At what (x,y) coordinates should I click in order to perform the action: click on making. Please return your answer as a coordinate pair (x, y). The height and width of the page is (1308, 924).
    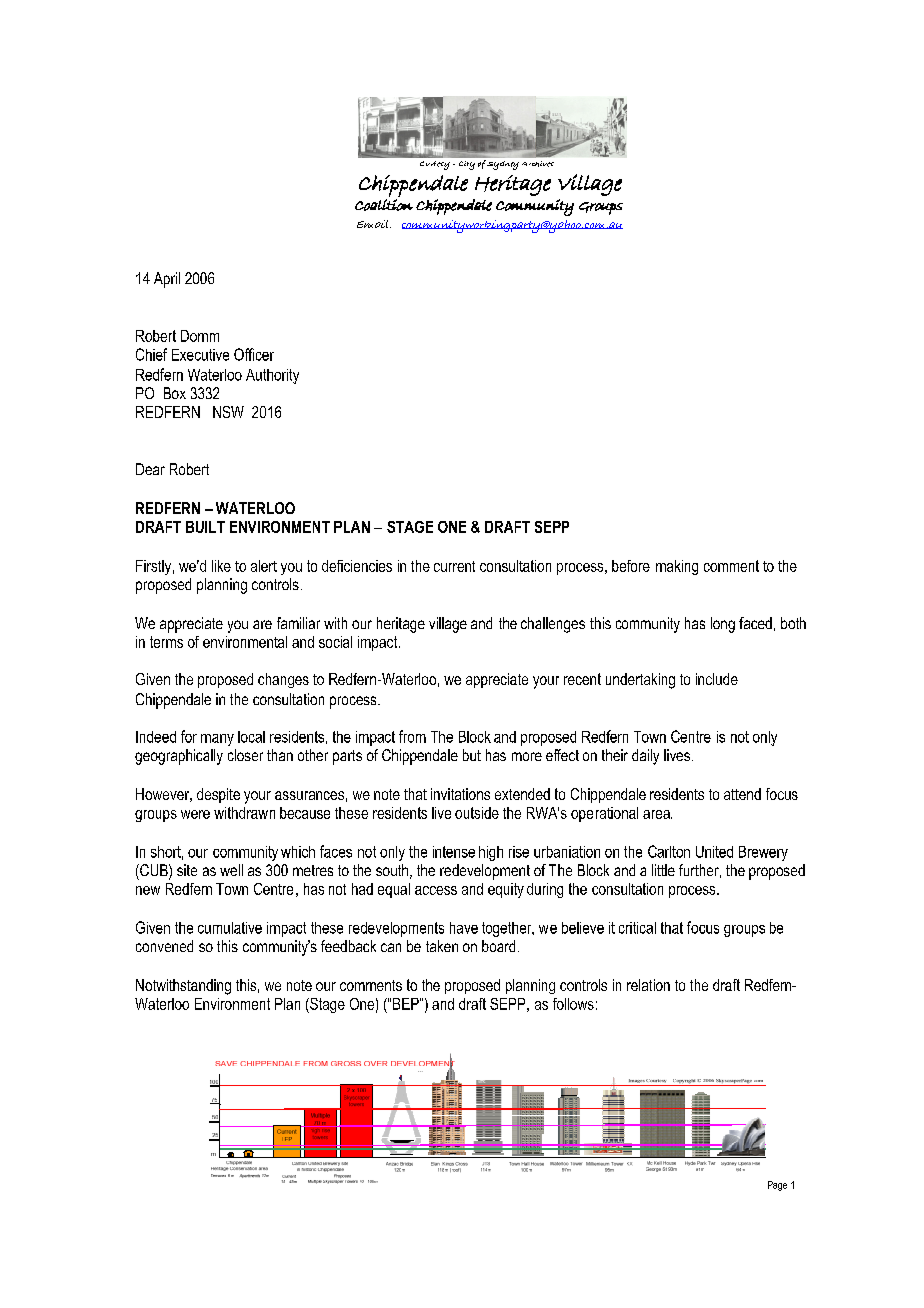
    Looking at the image, I should click on (677, 567).
